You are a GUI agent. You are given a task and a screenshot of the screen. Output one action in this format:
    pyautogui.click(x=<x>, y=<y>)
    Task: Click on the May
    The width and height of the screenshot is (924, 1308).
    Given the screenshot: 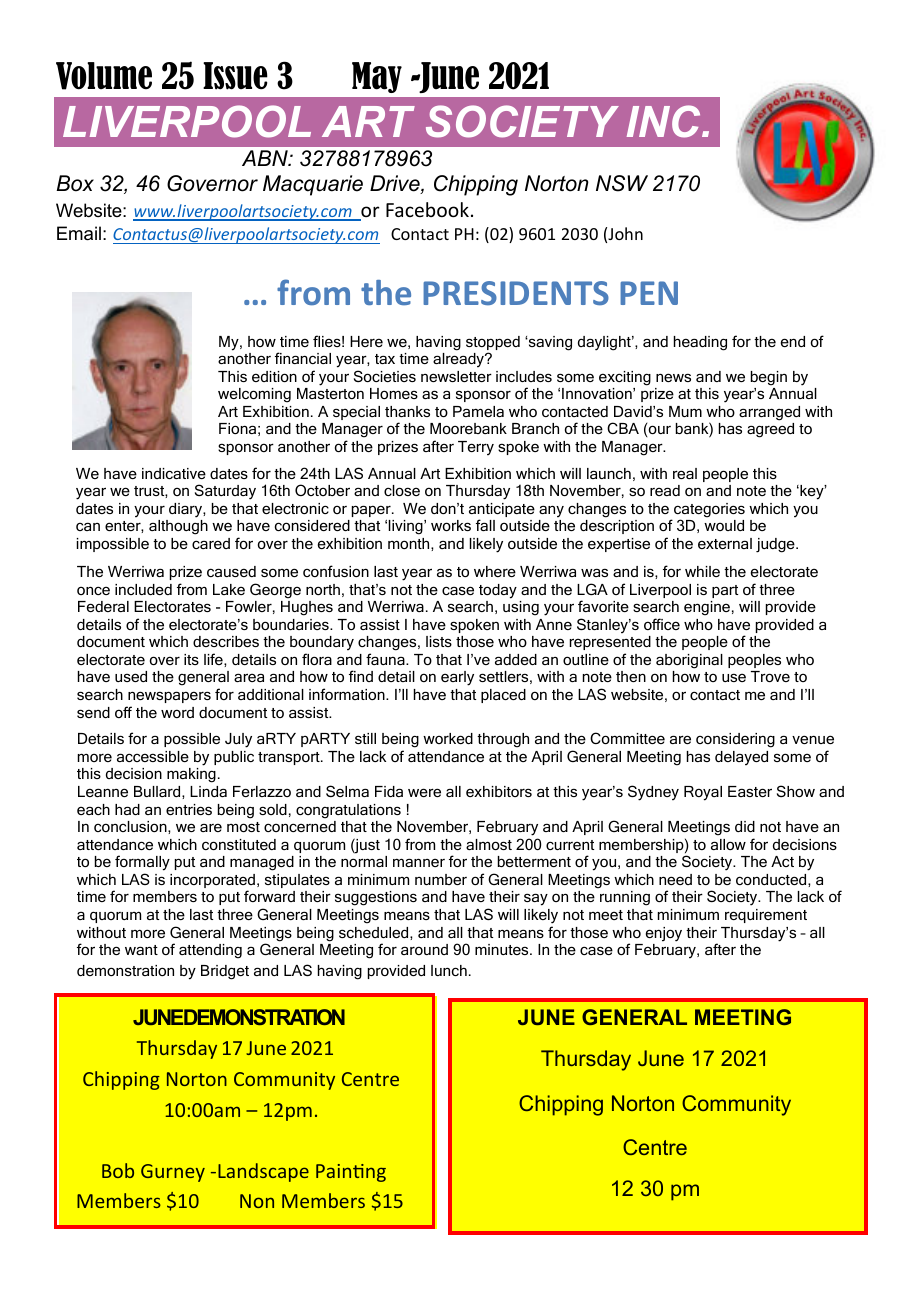 What is the action you would take?
    pyautogui.click(x=377, y=77)
